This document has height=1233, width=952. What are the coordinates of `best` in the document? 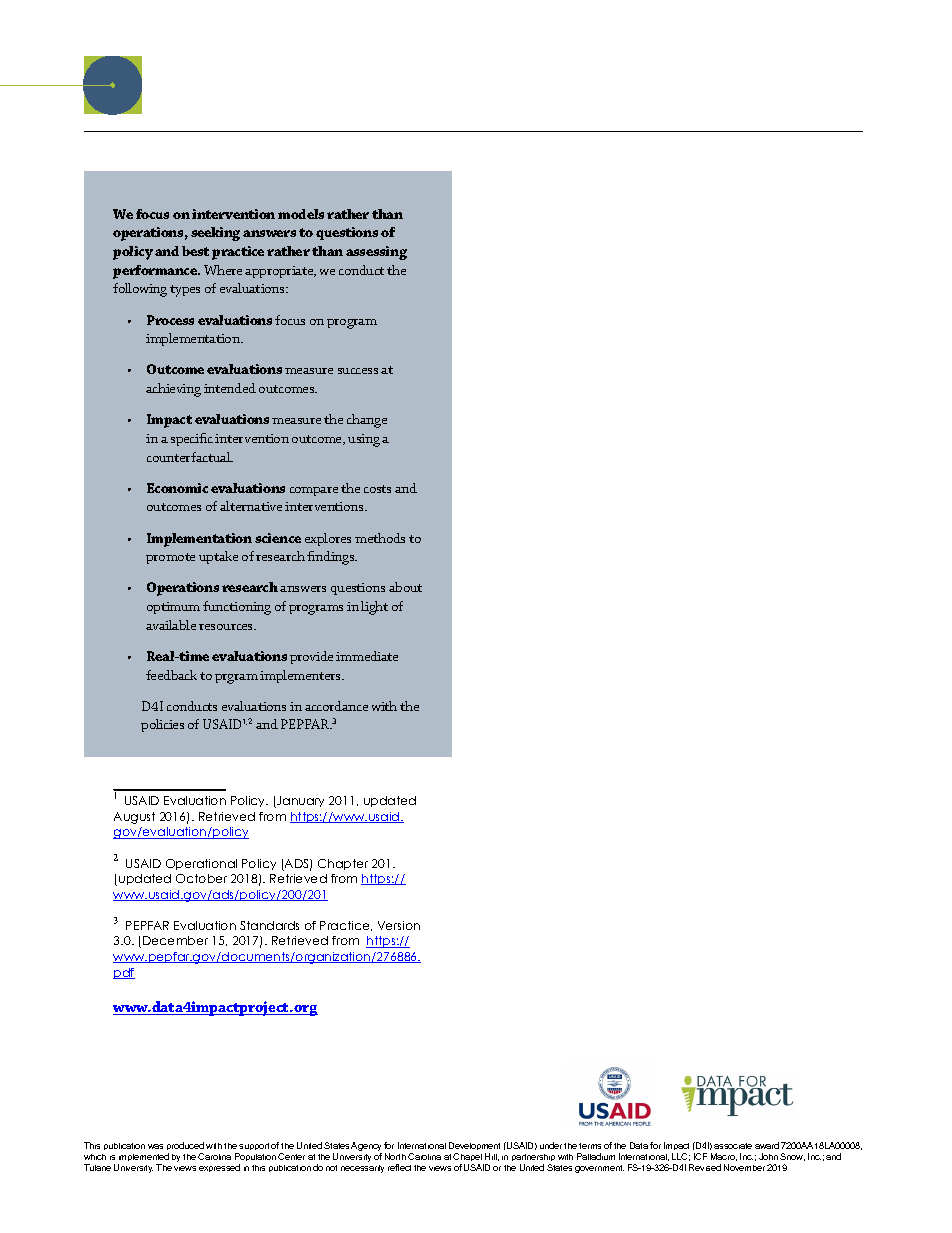 It's located at (195, 251).
